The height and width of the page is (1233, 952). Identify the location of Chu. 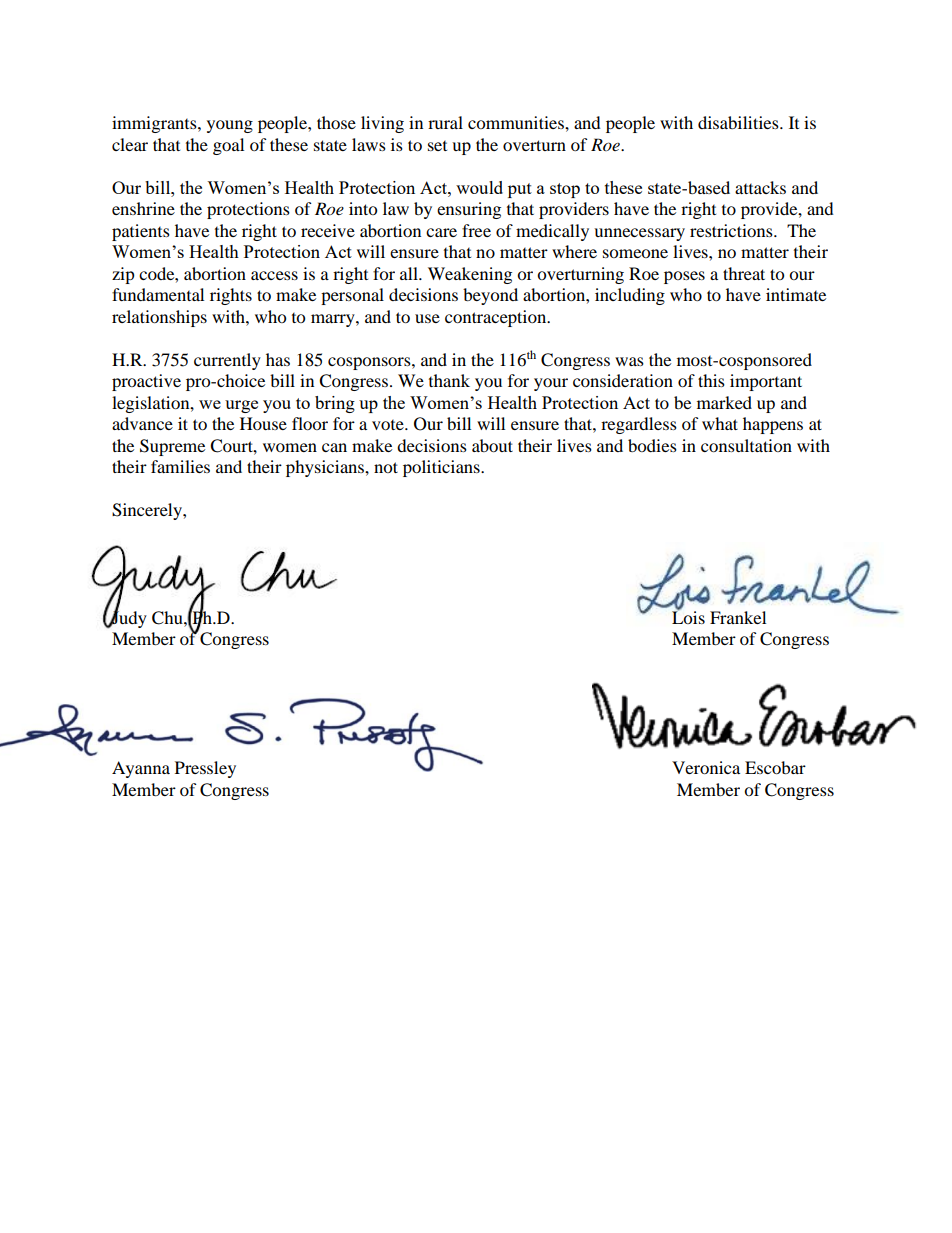
(168, 618).
